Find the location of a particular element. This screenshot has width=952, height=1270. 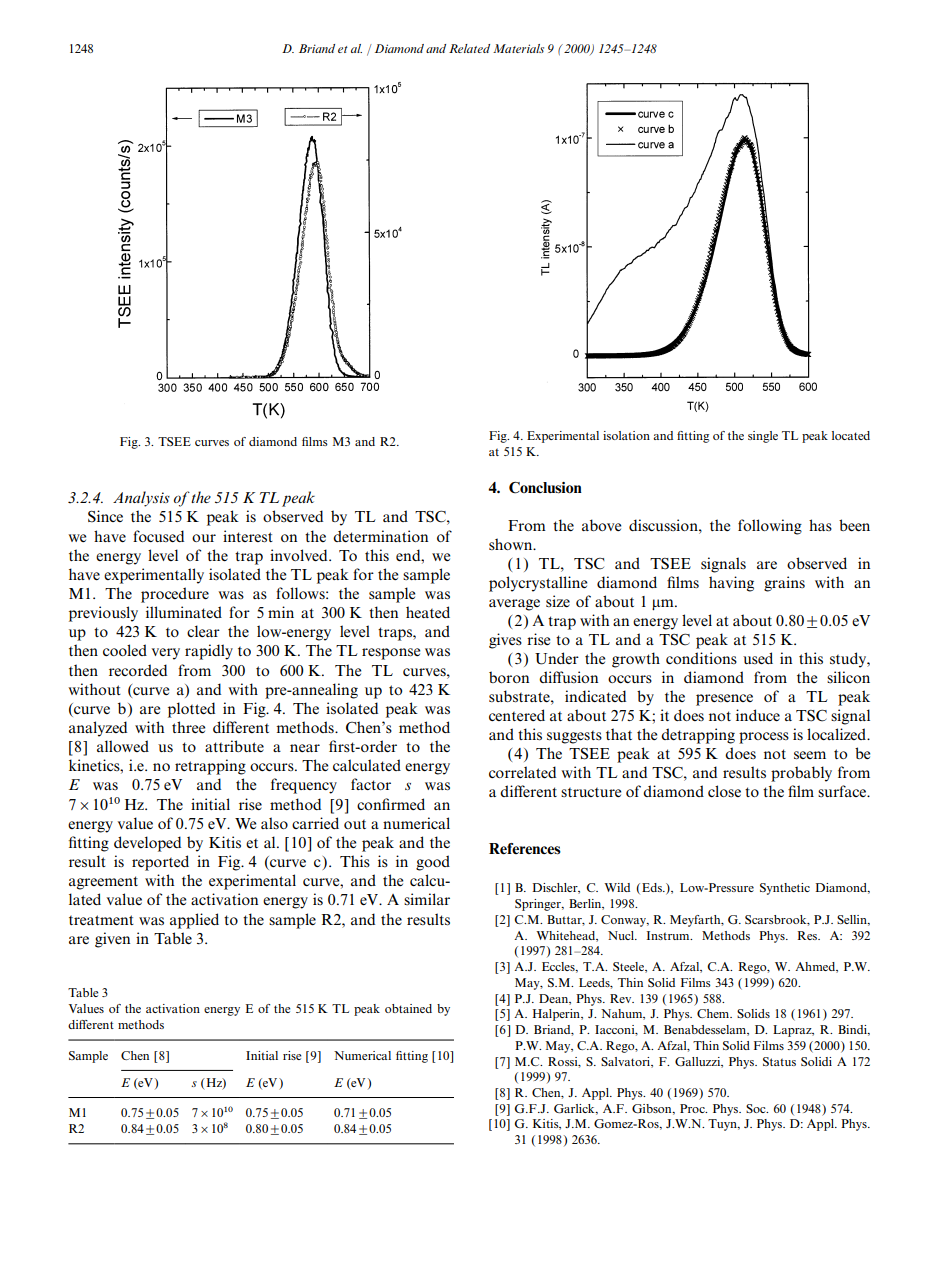

given is located at coordinates (112, 940).
